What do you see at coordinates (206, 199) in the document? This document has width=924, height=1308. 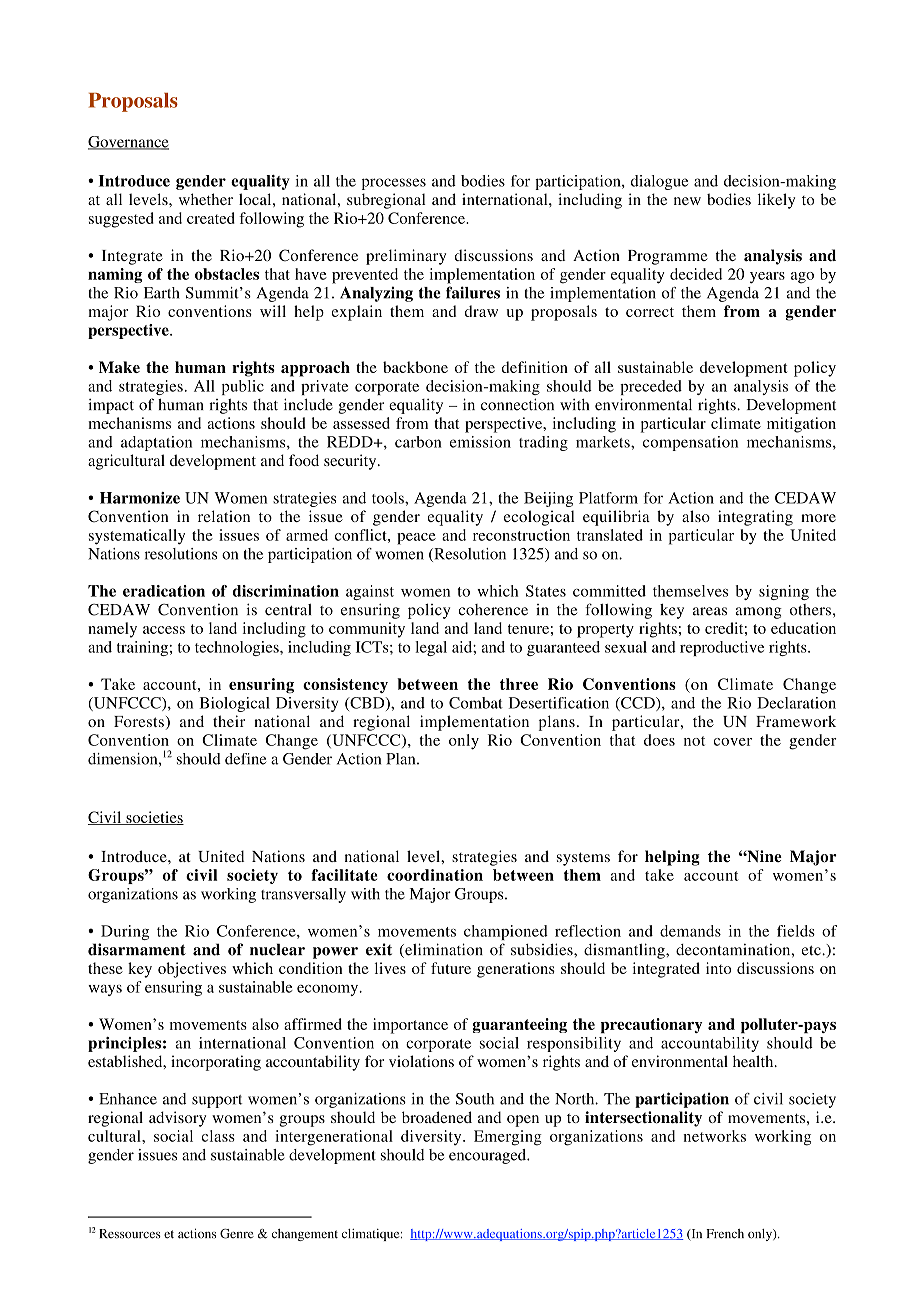 I see `whether` at bounding box center [206, 199].
